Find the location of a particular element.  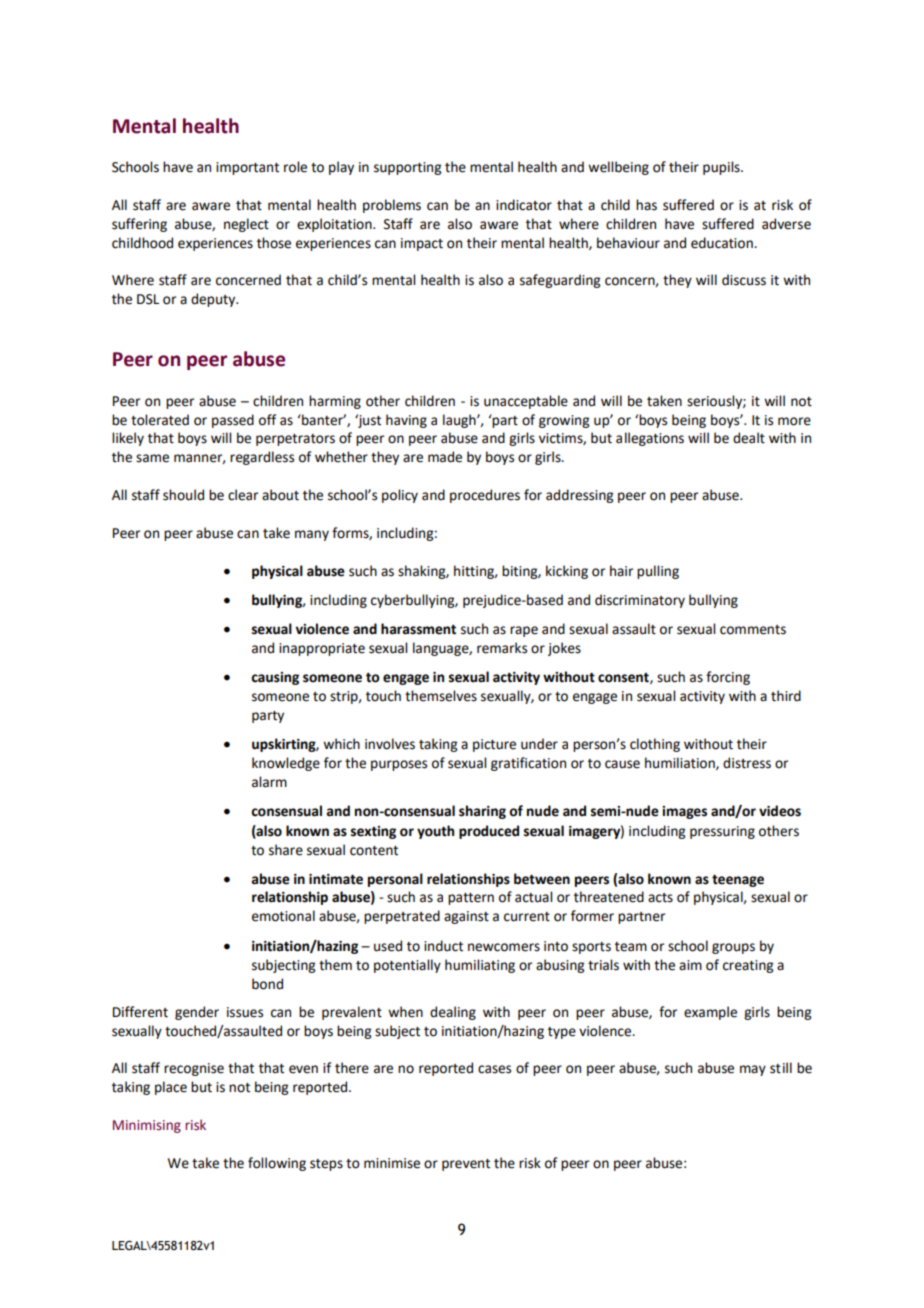

neglect is located at coordinates (246, 225).
